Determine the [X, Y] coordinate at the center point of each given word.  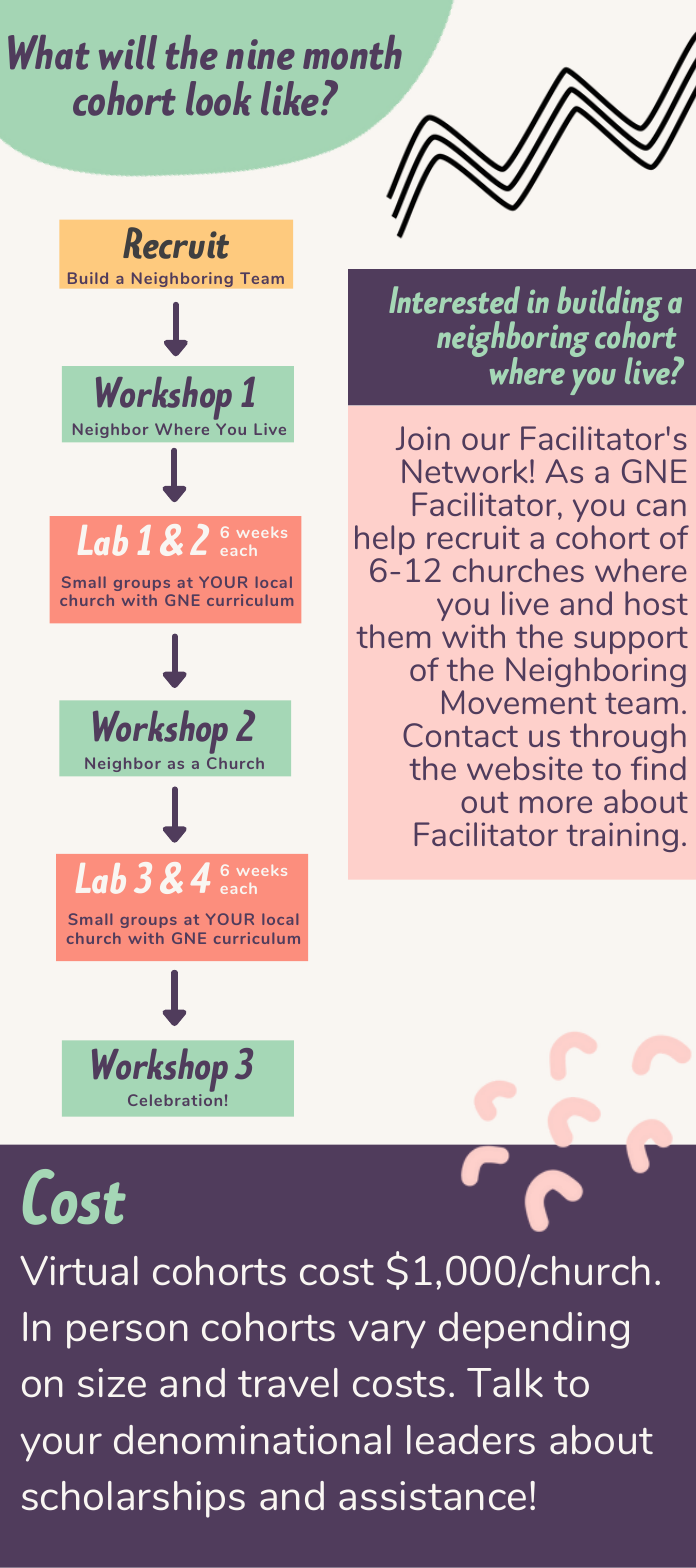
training [622, 837]
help [385, 540]
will [128, 52]
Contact [460, 735]
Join [423, 438]
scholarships [133, 1499]
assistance [432, 1495]
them [393, 636]
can [661, 507]
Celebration [175, 1100]
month [352, 52]
